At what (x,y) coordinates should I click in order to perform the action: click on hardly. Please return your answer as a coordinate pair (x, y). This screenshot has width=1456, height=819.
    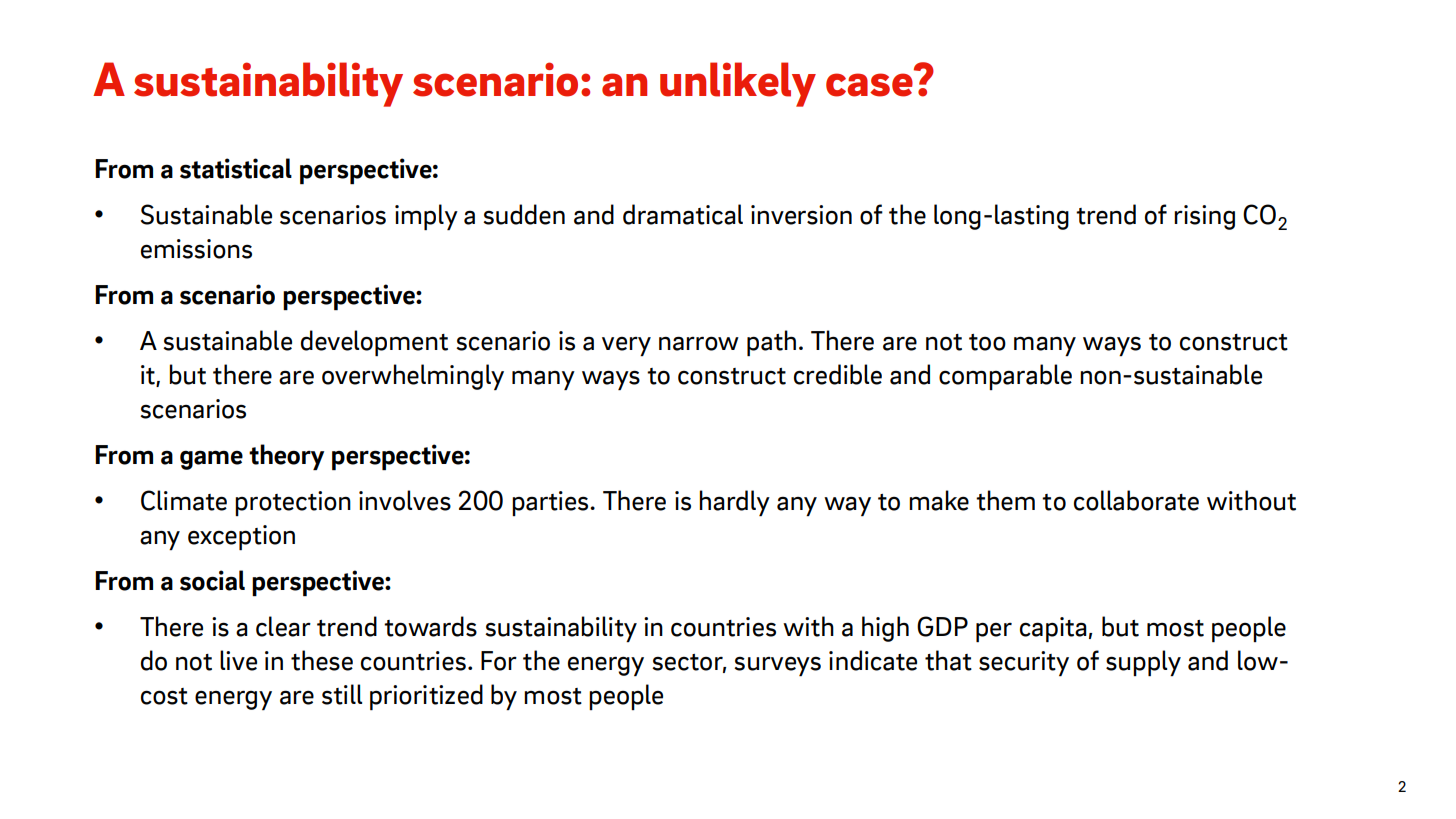
    Looking at the image, I should click on (734, 503).
